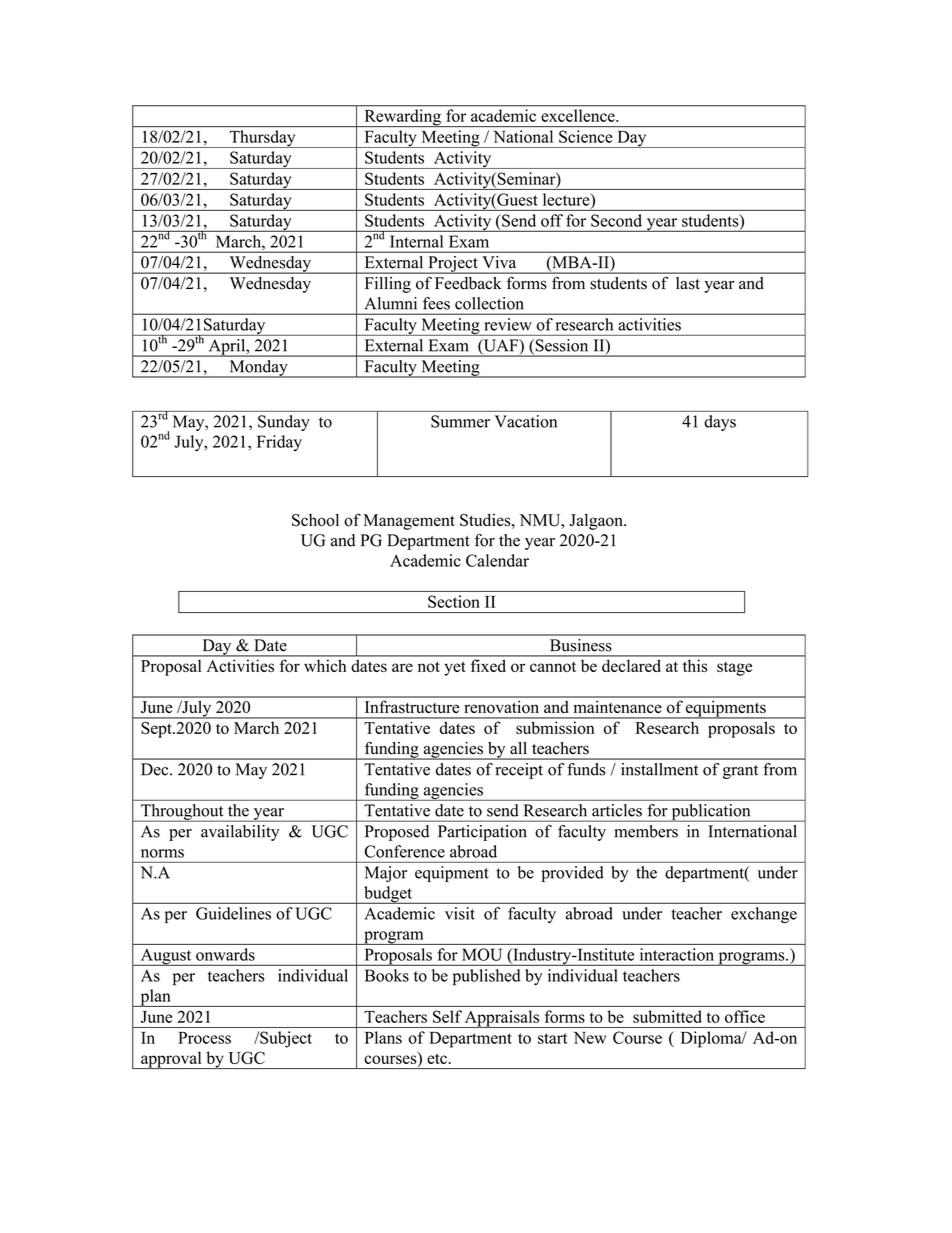  What do you see at coordinates (204, 1038) in the screenshot?
I see `Process` at bounding box center [204, 1038].
